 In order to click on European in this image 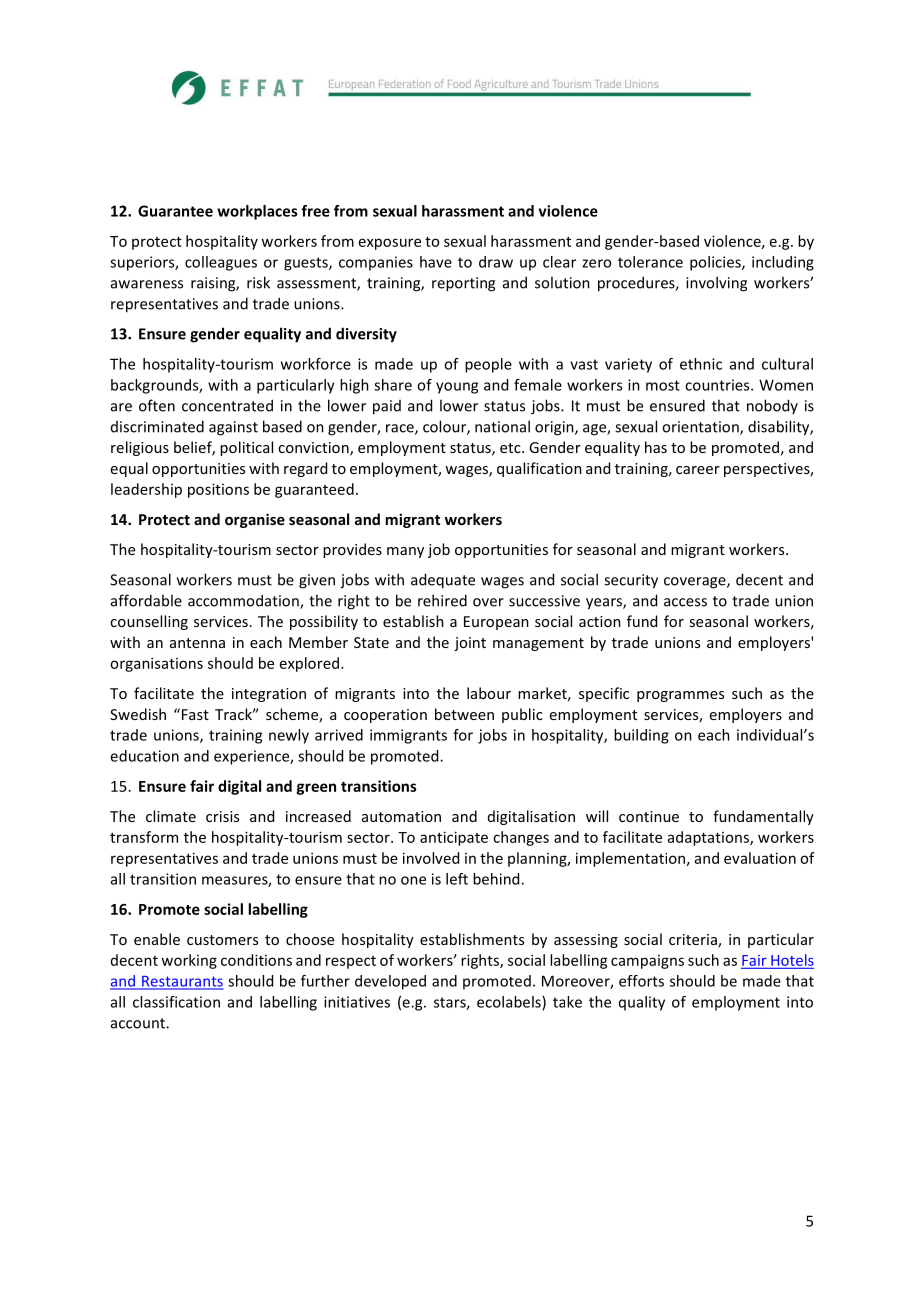, I will do `click(496, 623)`.
